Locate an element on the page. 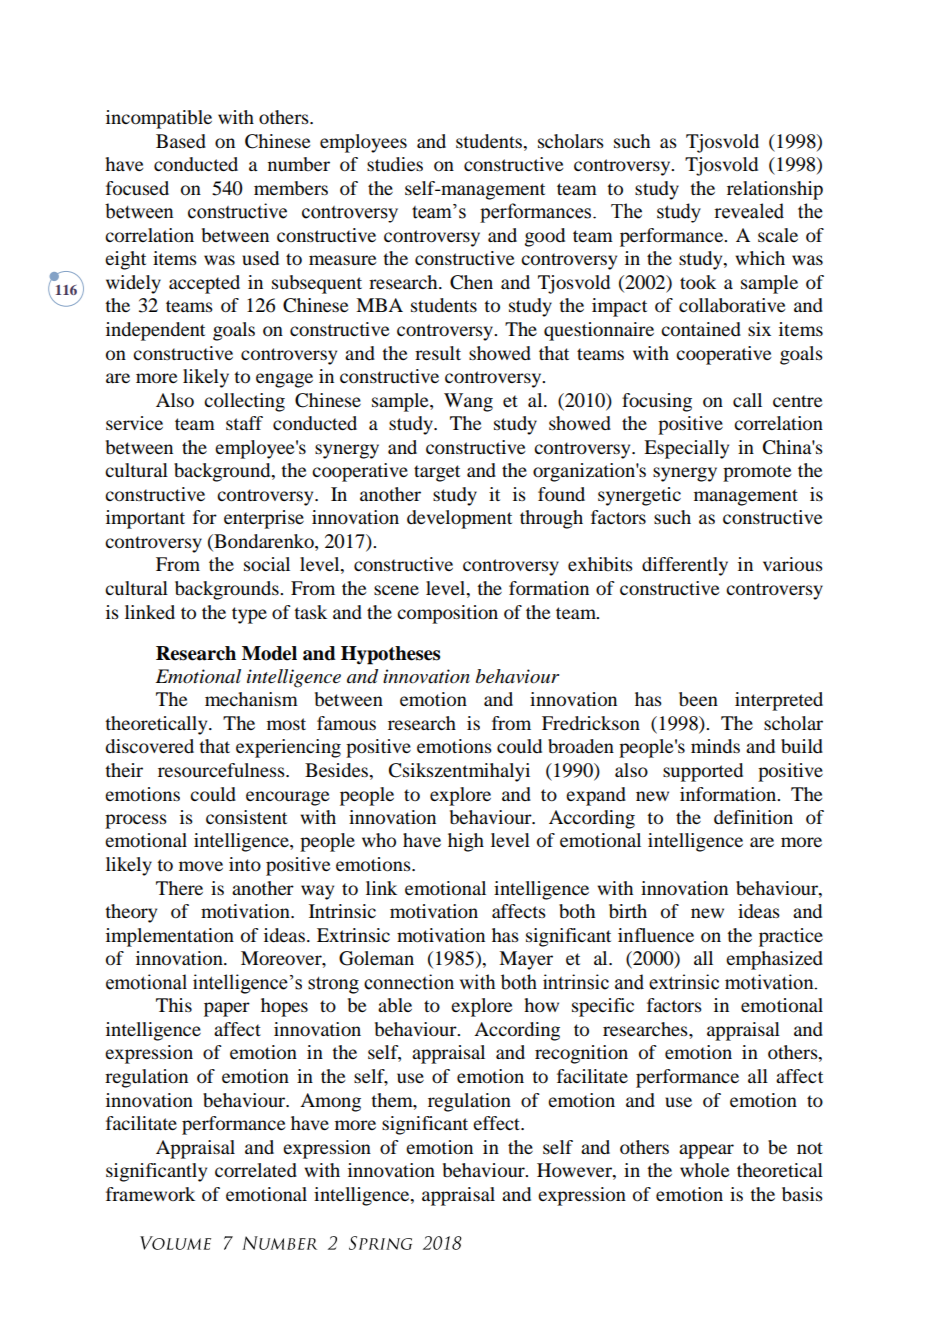 Image resolution: width=929 pixels, height=1319 pixels. relationship is located at coordinates (775, 190).
